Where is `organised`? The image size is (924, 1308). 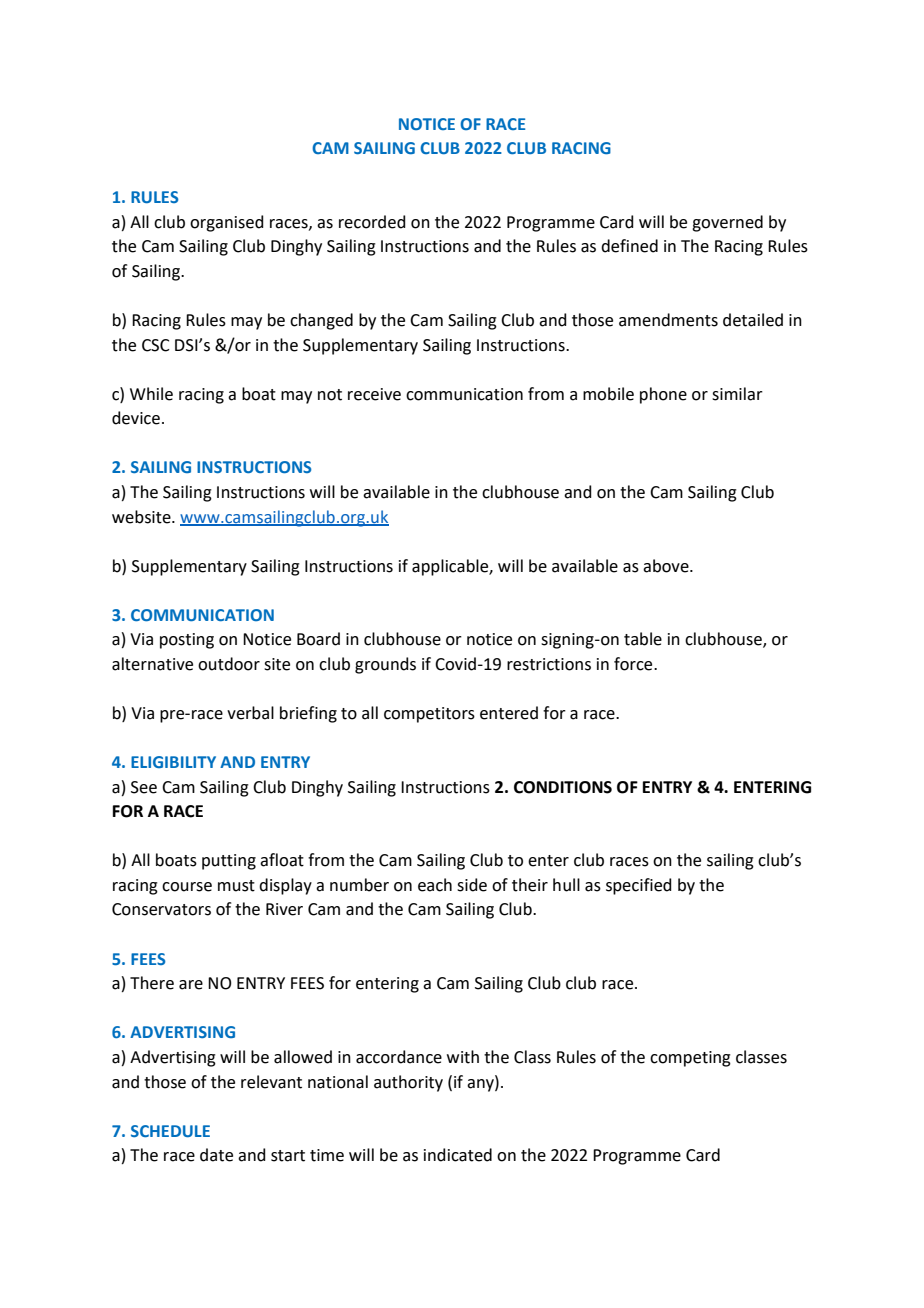
organised is located at coordinates (227, 223).
